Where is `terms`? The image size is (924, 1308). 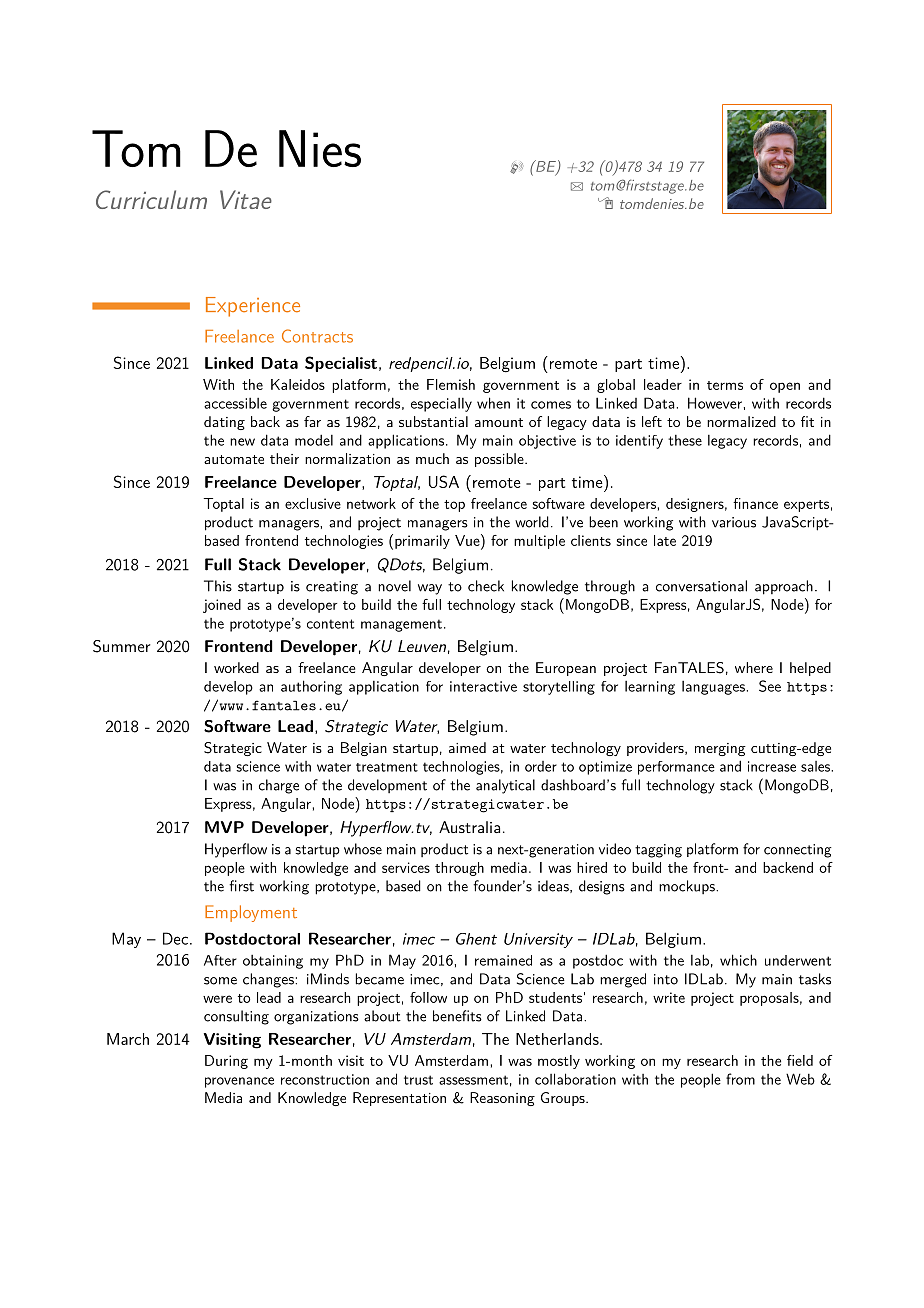
terms is located at coordinates (725, 385).
